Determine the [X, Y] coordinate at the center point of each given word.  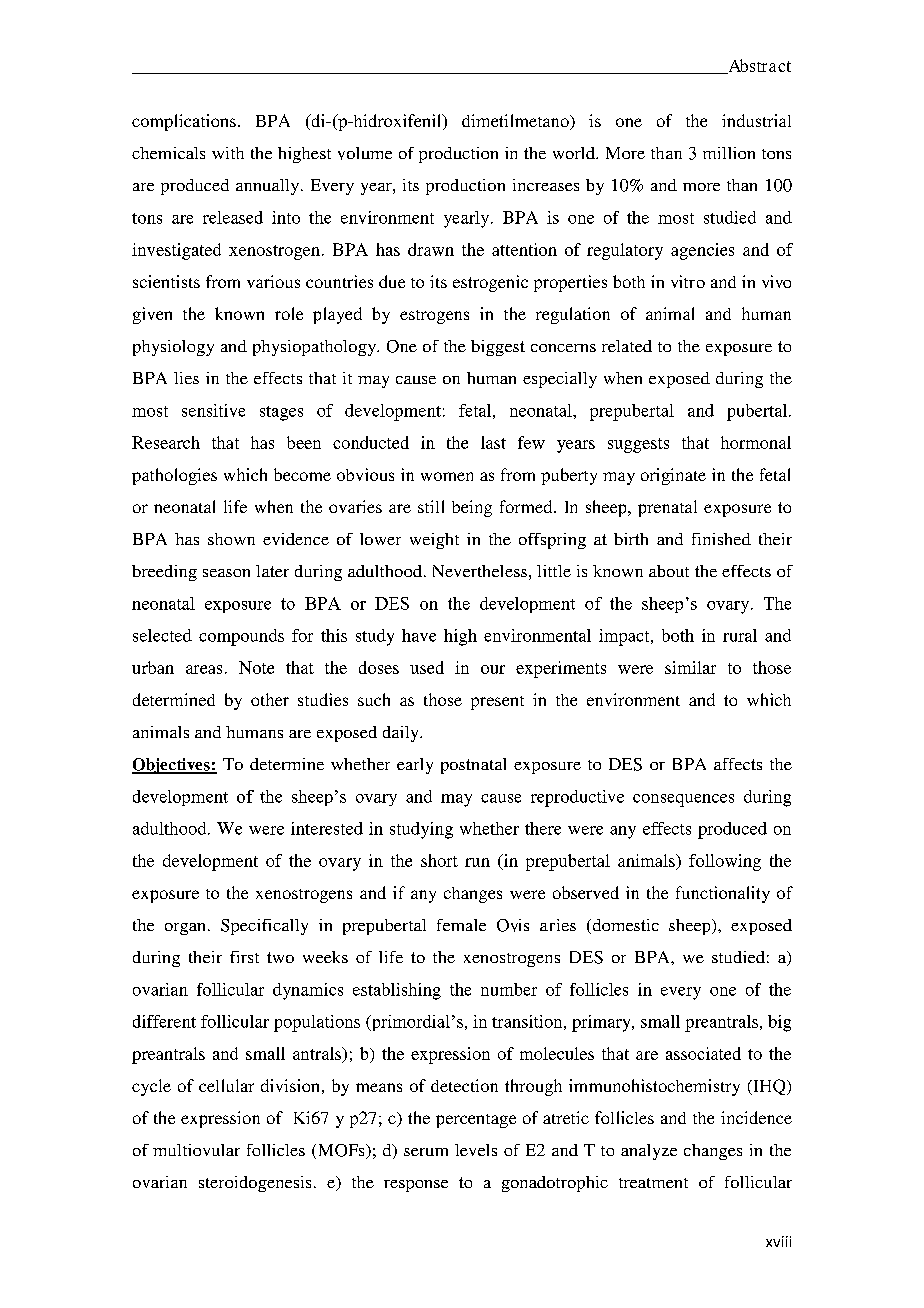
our [493, 669]
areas [204, 669]
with [228, 153]
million [729, 153]
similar [690, 667]
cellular [226, 1085]
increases [546, 185]
